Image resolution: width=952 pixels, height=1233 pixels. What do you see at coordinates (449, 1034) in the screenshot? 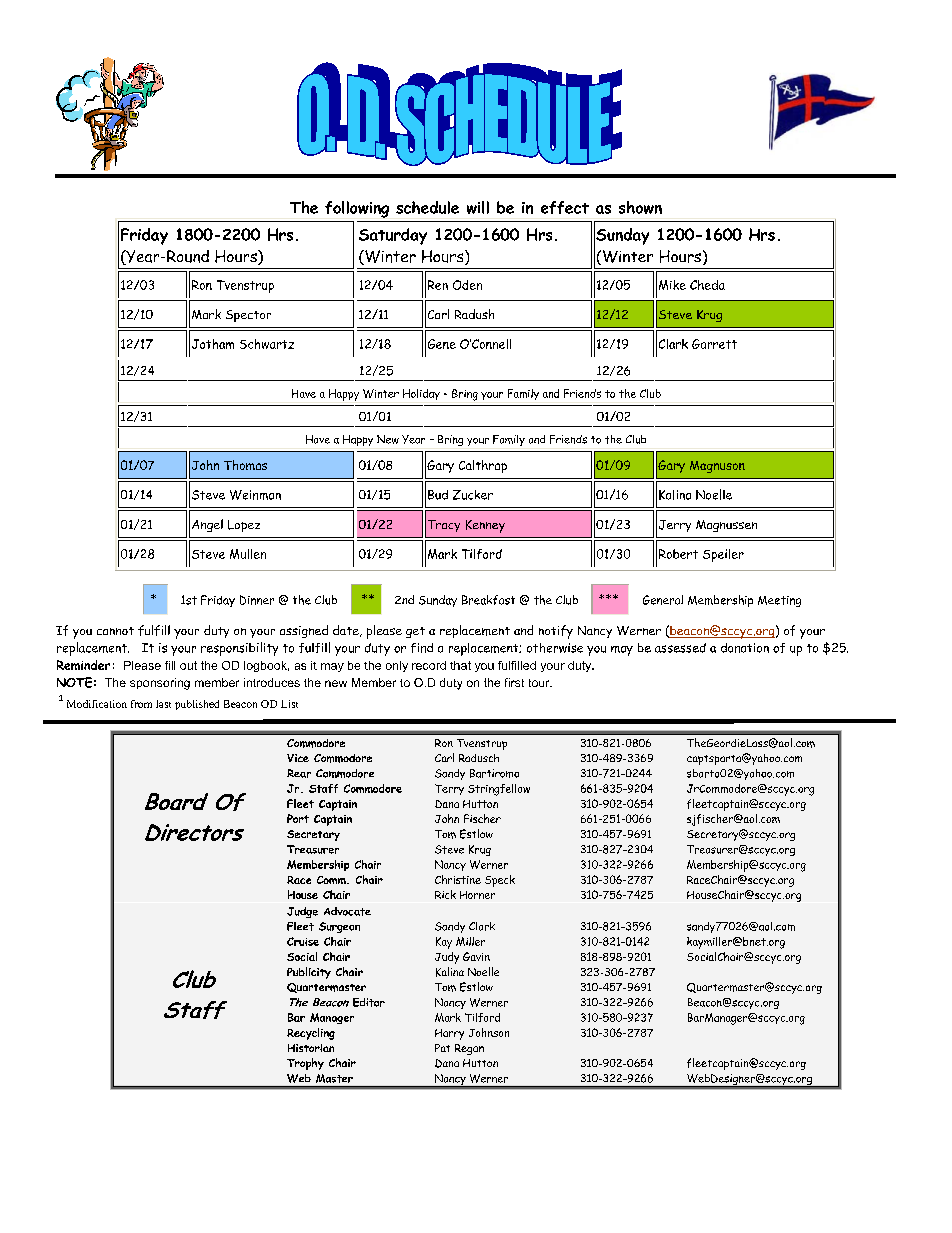
I see `Harry` at bounding box center [449, 1034].
